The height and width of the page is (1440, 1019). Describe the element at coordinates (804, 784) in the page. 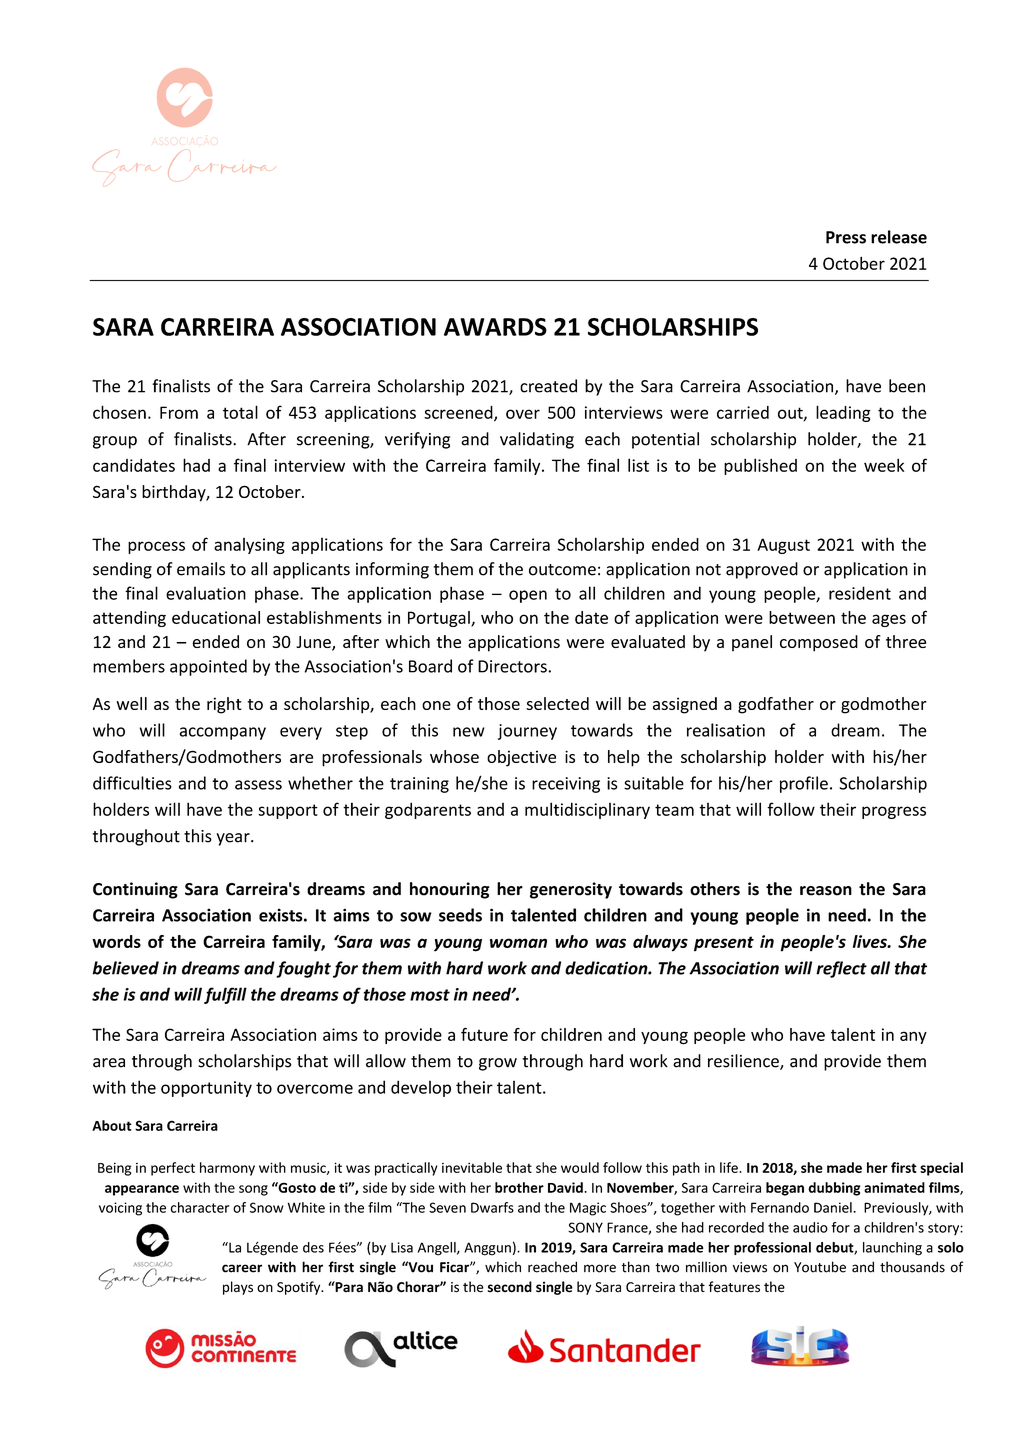

I see `profile` at that location.
